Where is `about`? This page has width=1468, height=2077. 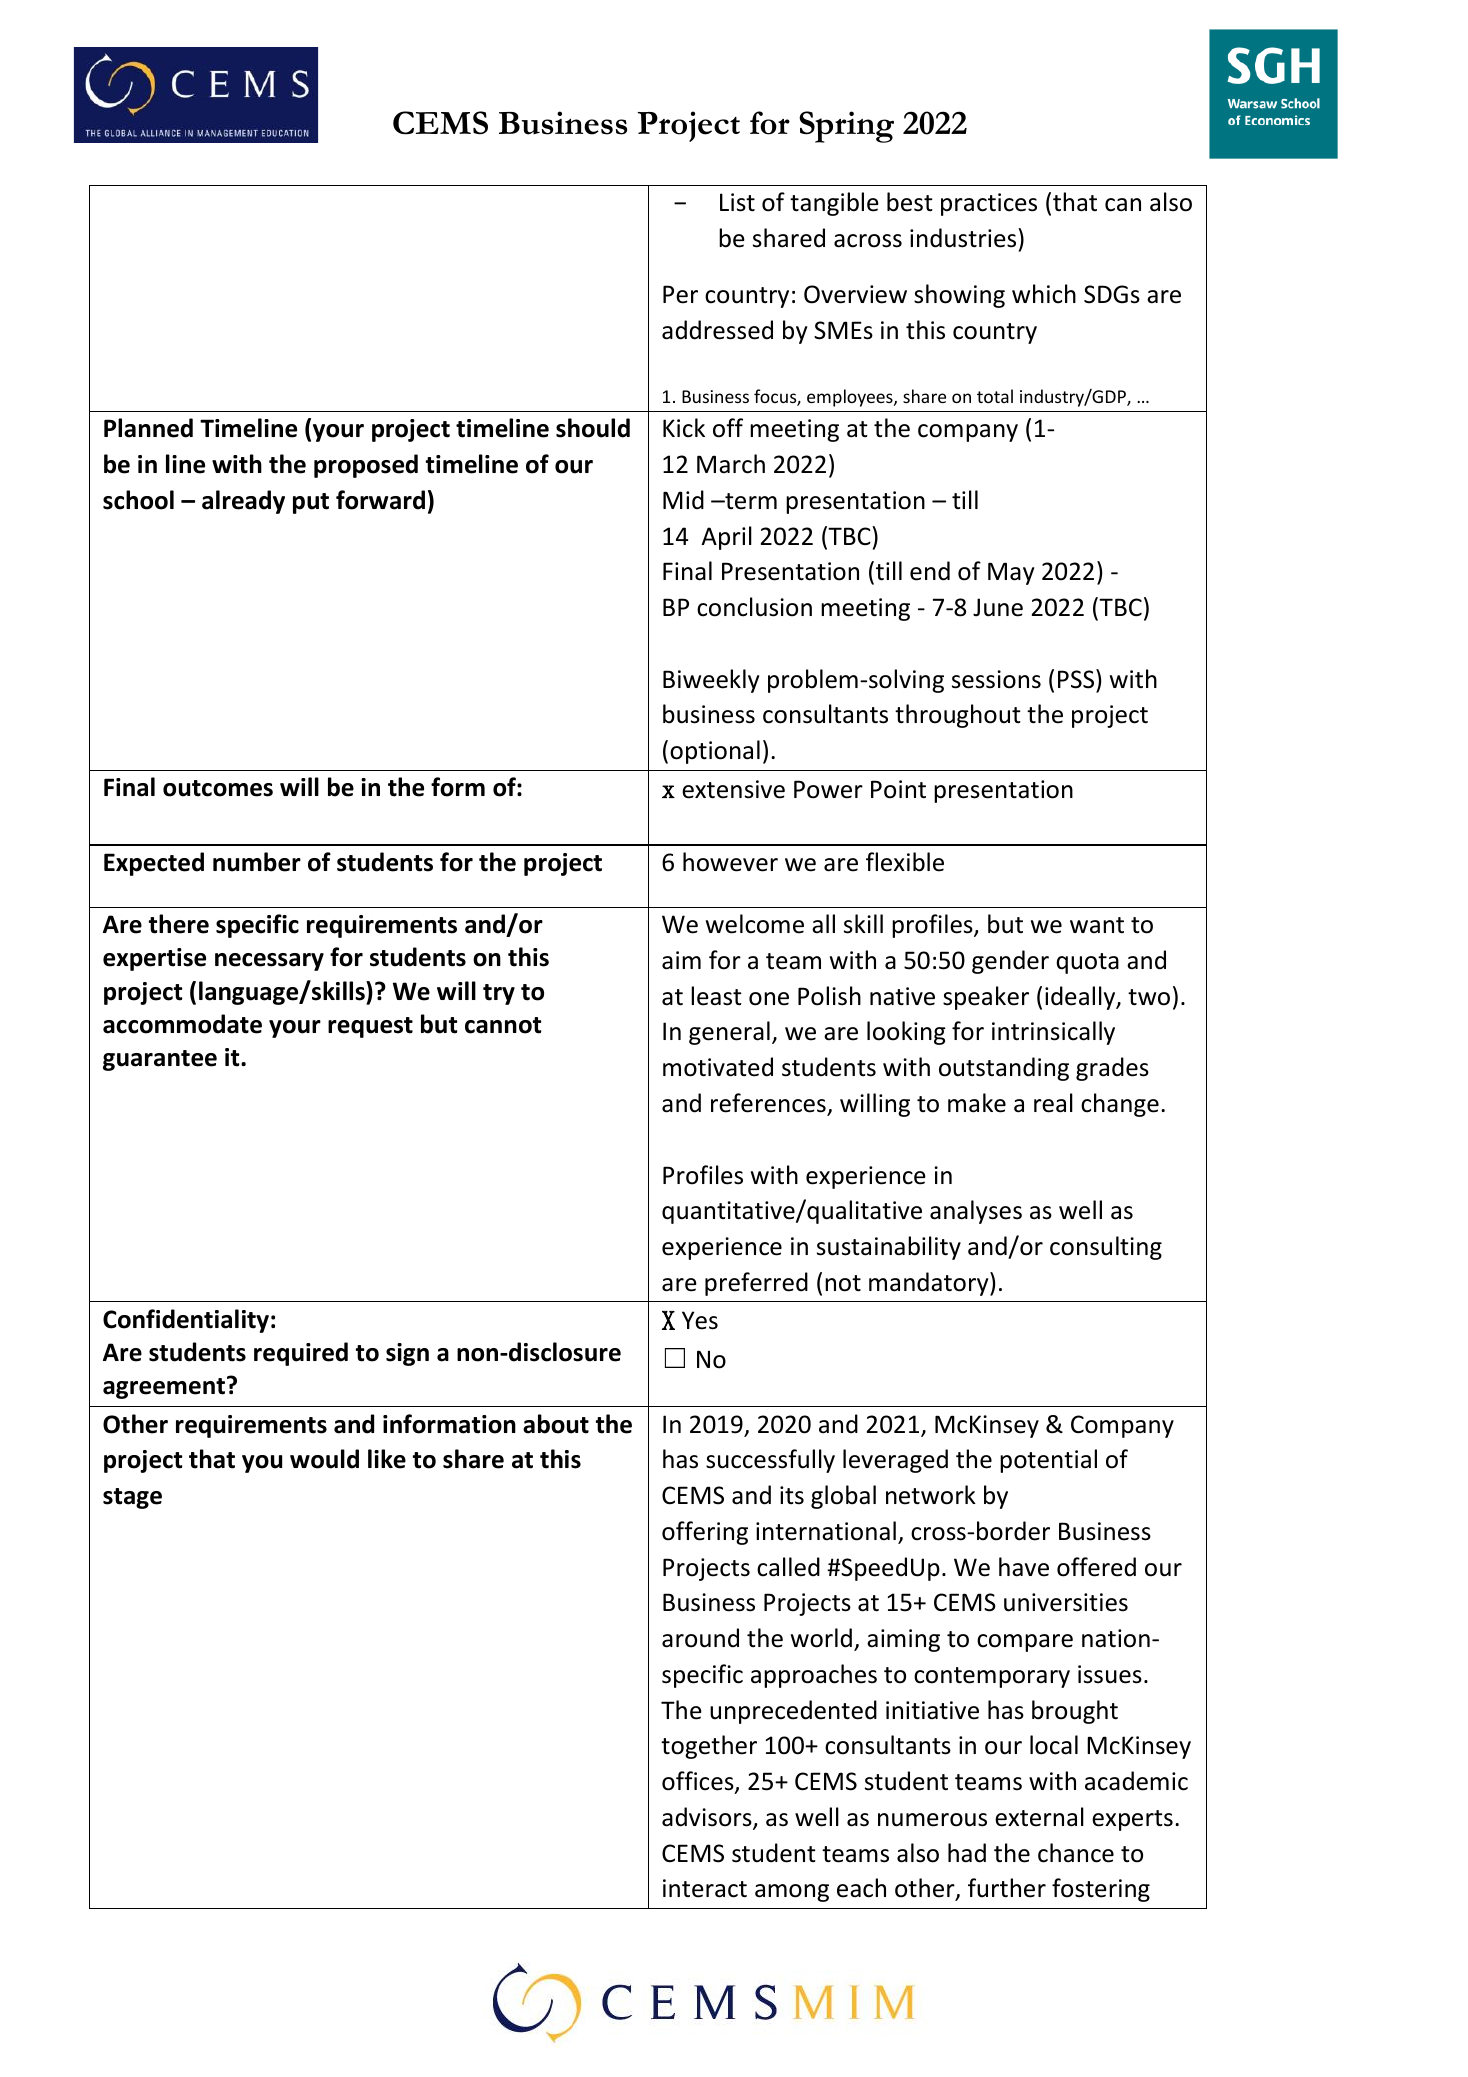
about is located at coordinates (556, 1424).
